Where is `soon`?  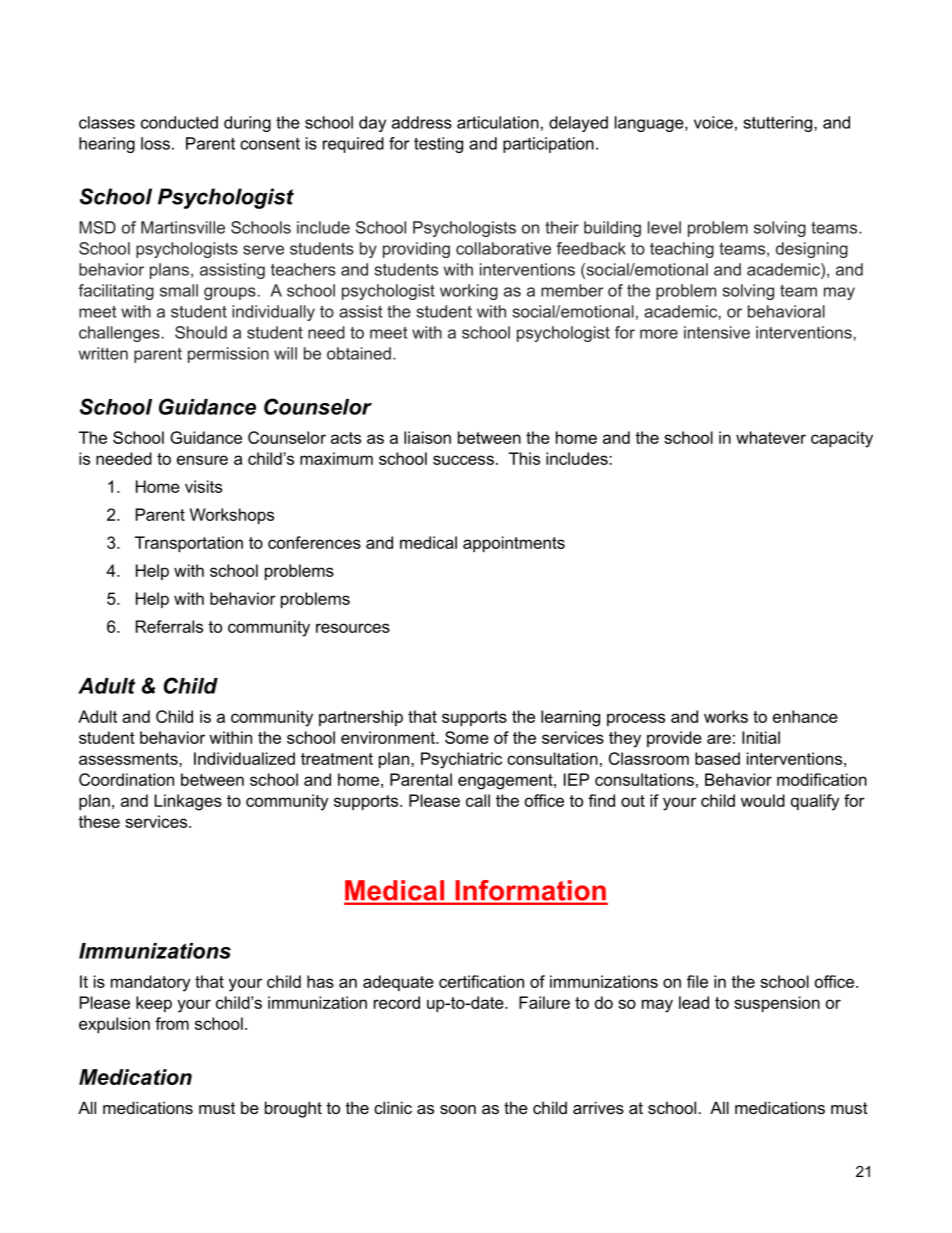 soon is located at coordinates (458, 1109).
